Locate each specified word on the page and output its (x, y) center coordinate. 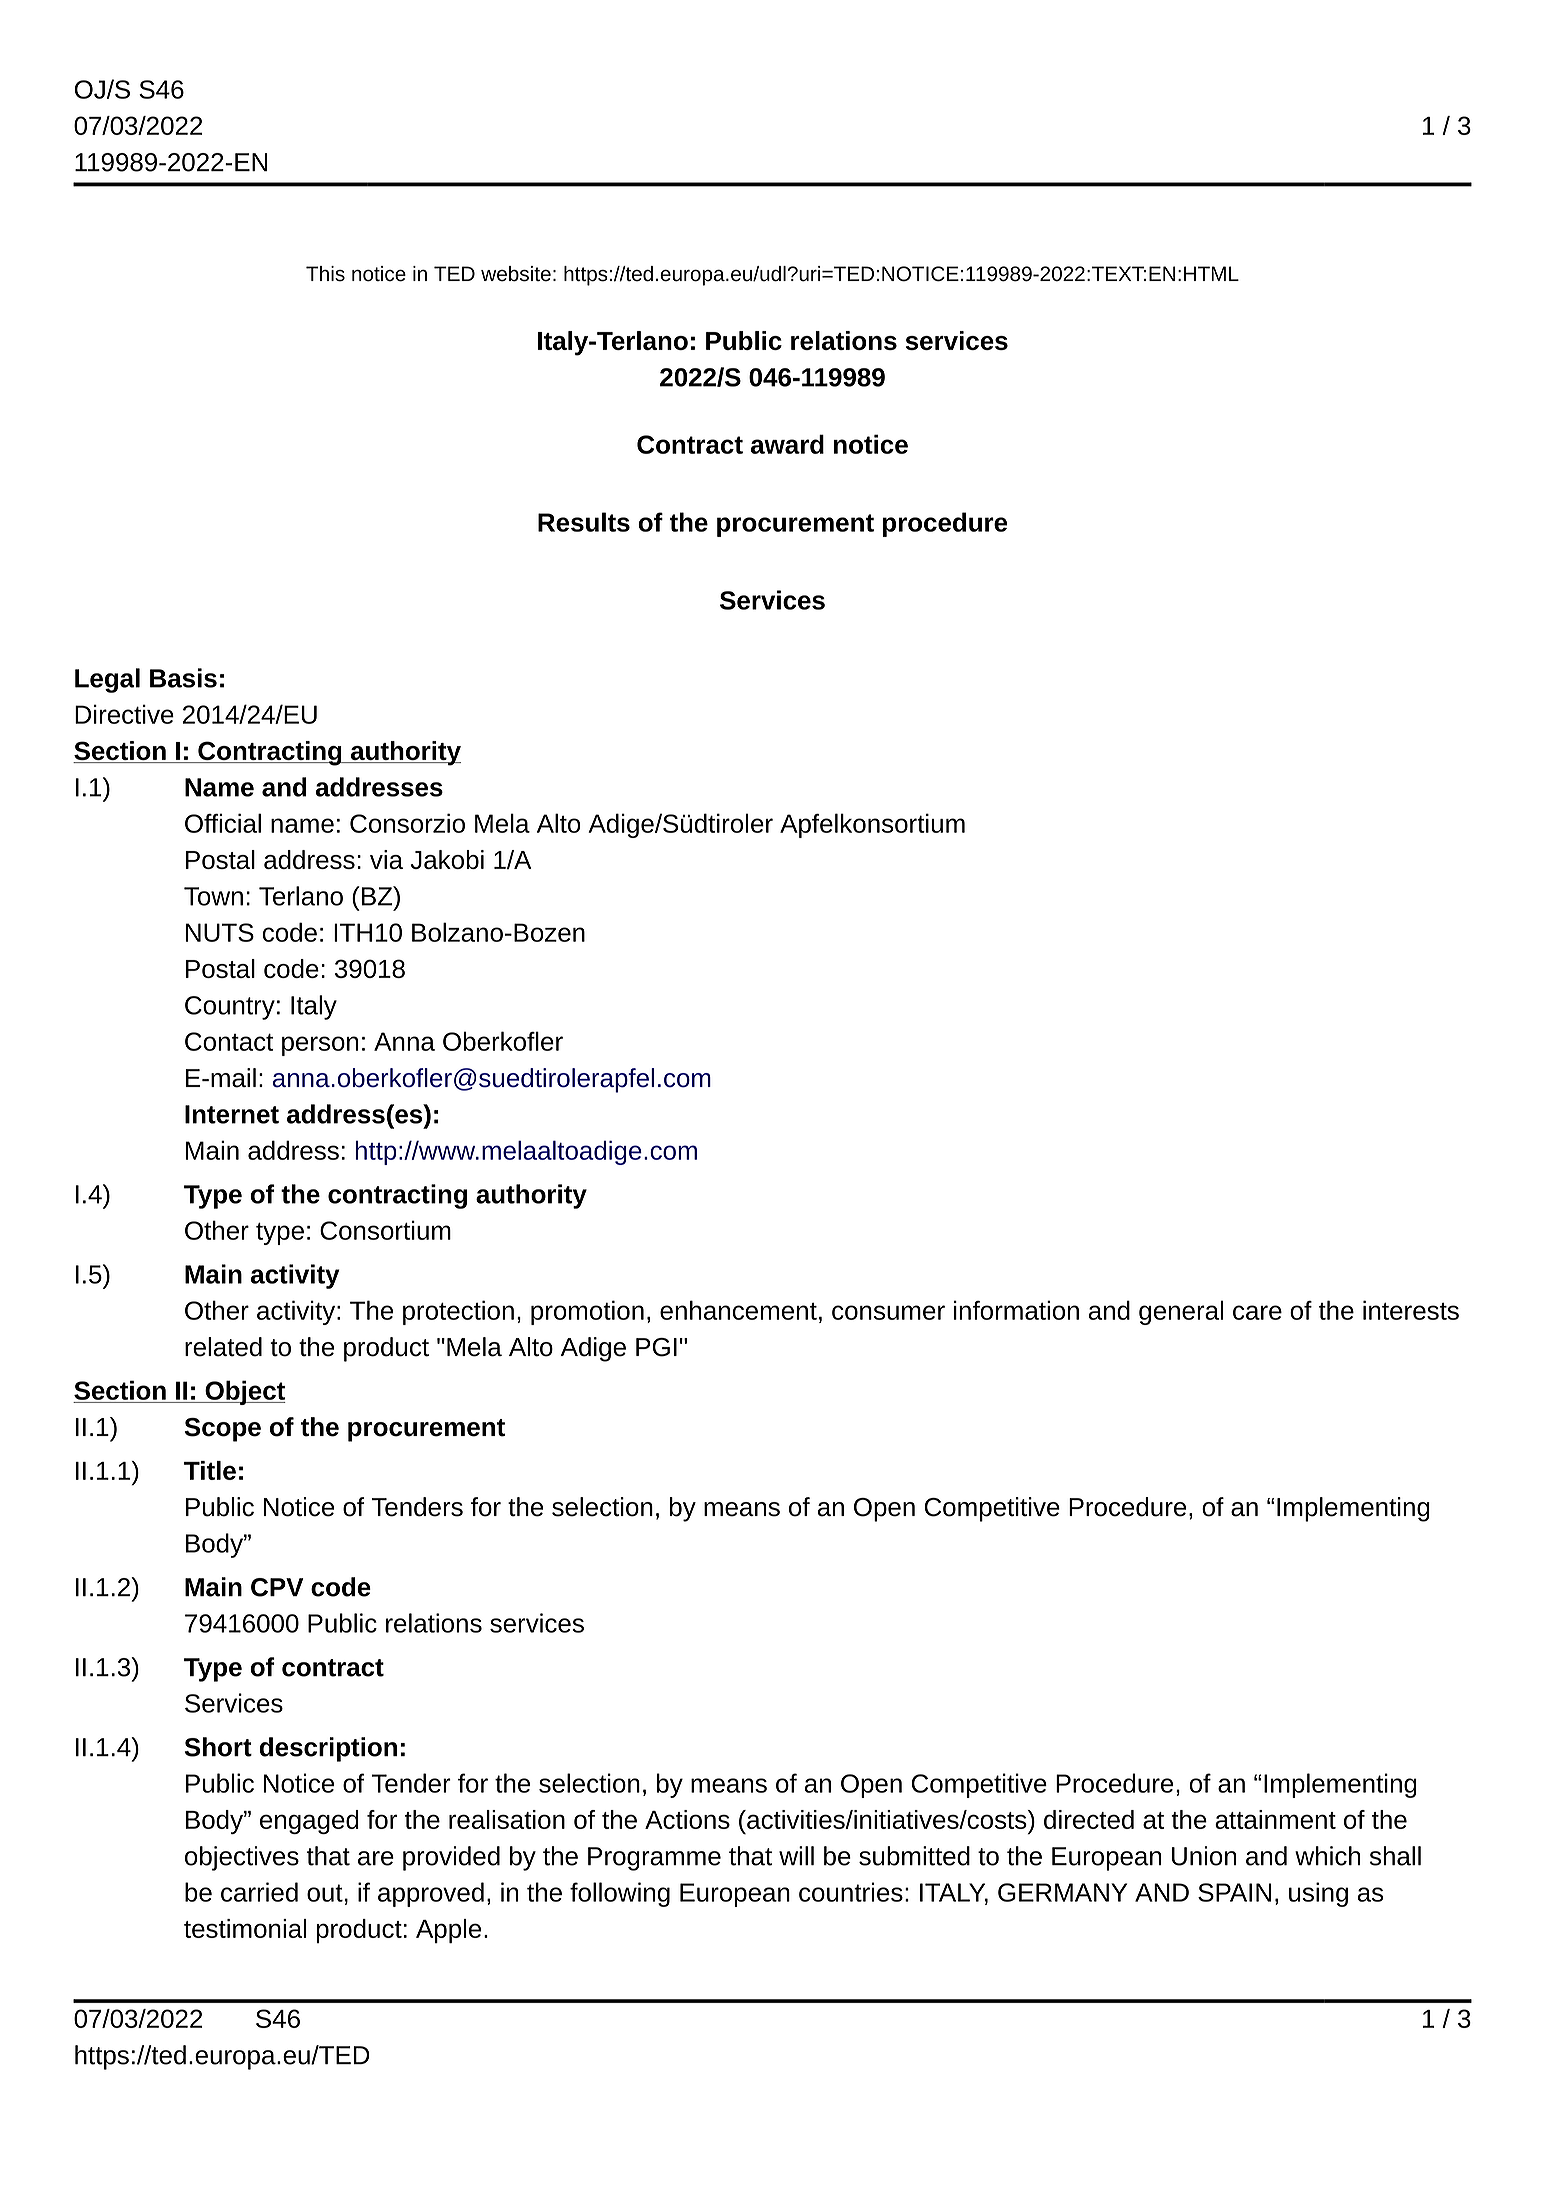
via (386, 859)
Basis (183, 678)
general (1181, 1312)
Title (210, 1470)
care (1257, 1312)
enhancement (738, 1310)
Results (584, 522)
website (516, 274)
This (325, 274)
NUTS (220, 932)
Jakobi (447, 859)
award (787, 444)
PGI (656, 1347)
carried (259, 1892)
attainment (1275, 1819)
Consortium (385, 1230)
